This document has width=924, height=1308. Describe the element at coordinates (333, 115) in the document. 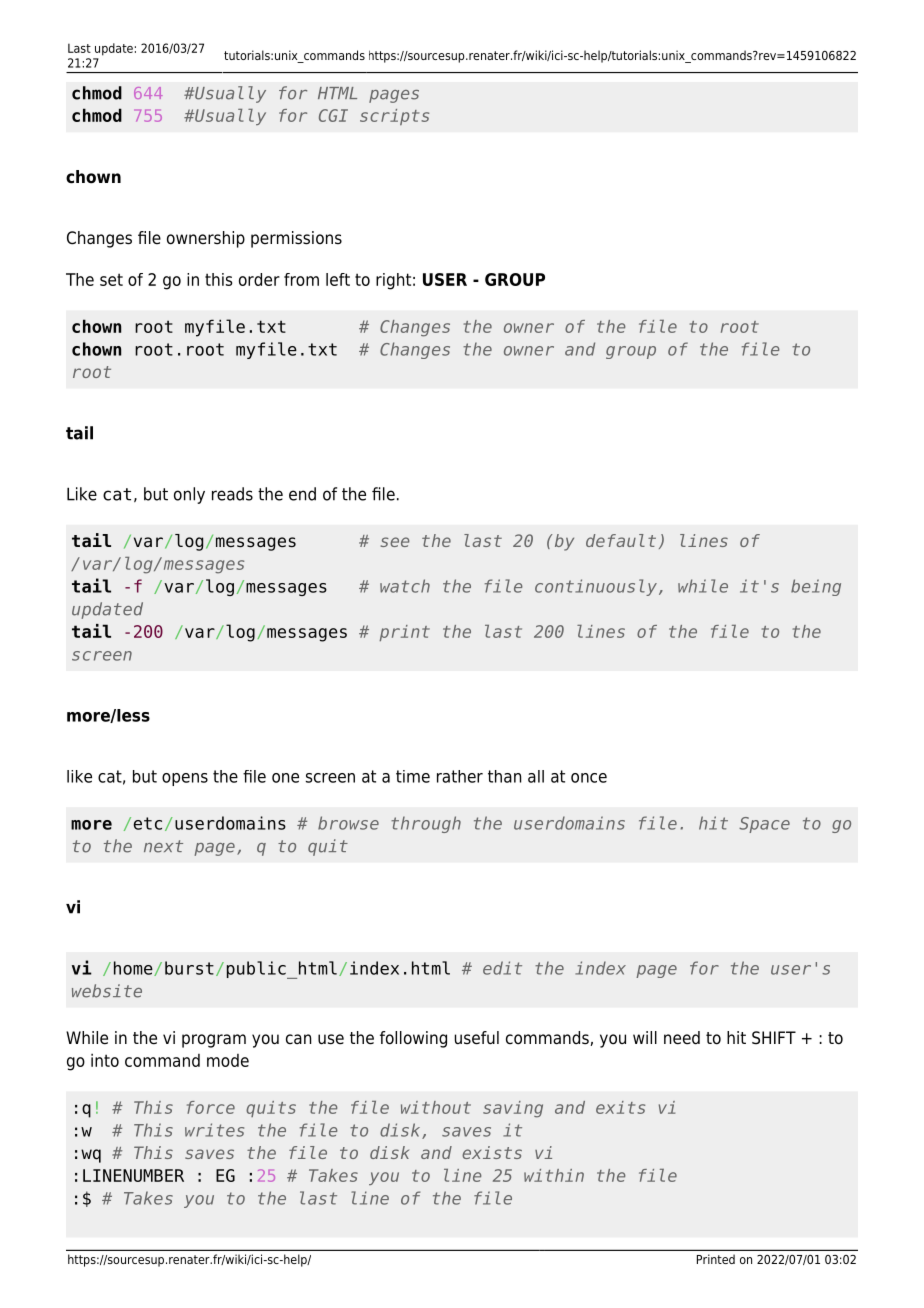

I see `CGI` at that location.
